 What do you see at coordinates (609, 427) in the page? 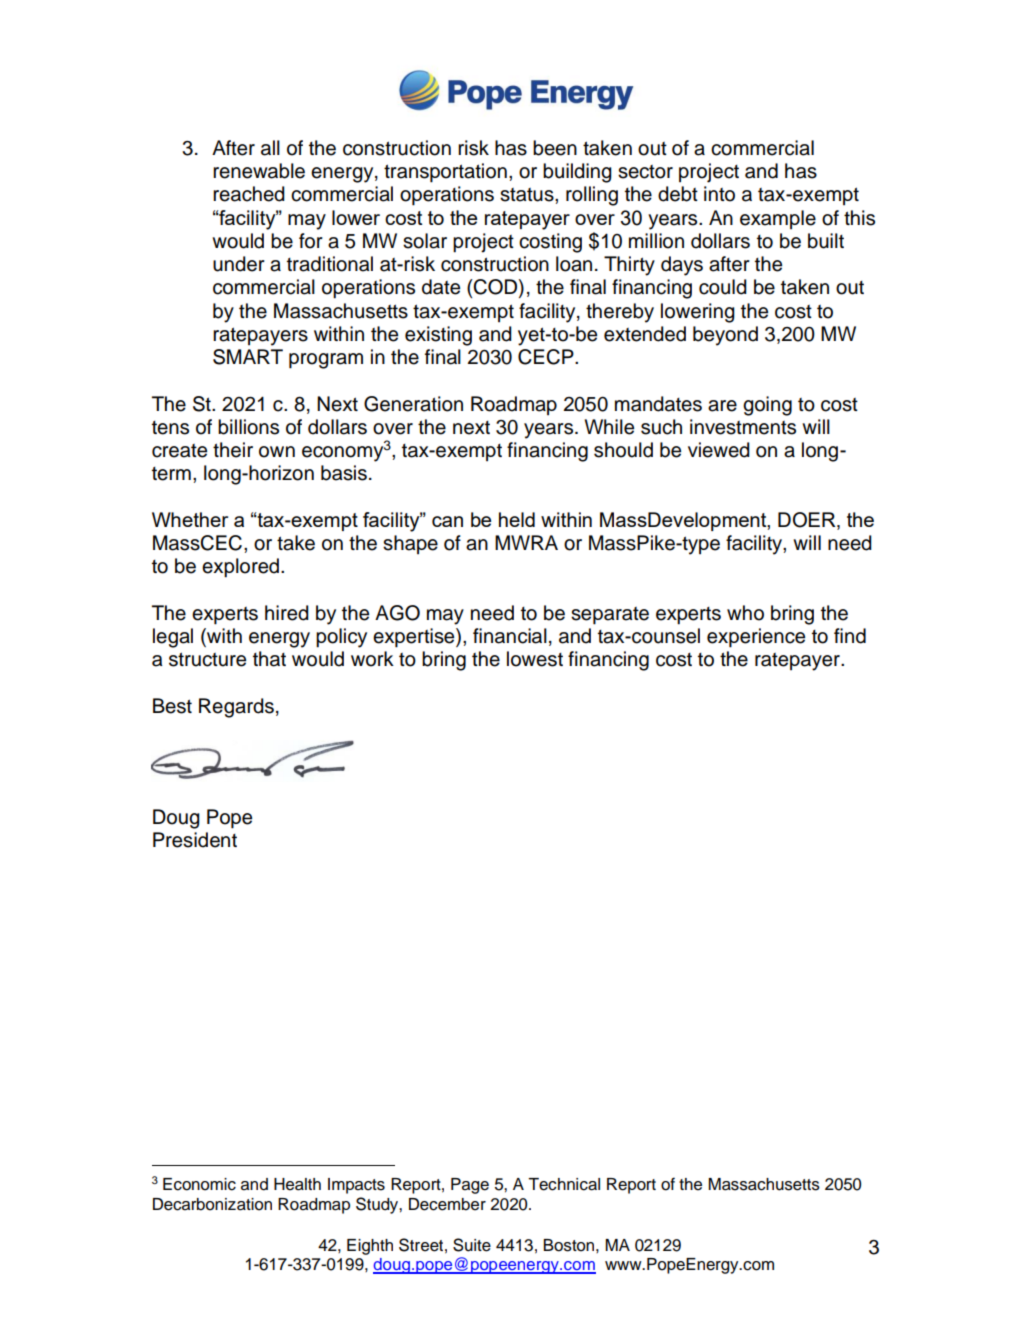
I see `While` at bounding box center [609, 427].
